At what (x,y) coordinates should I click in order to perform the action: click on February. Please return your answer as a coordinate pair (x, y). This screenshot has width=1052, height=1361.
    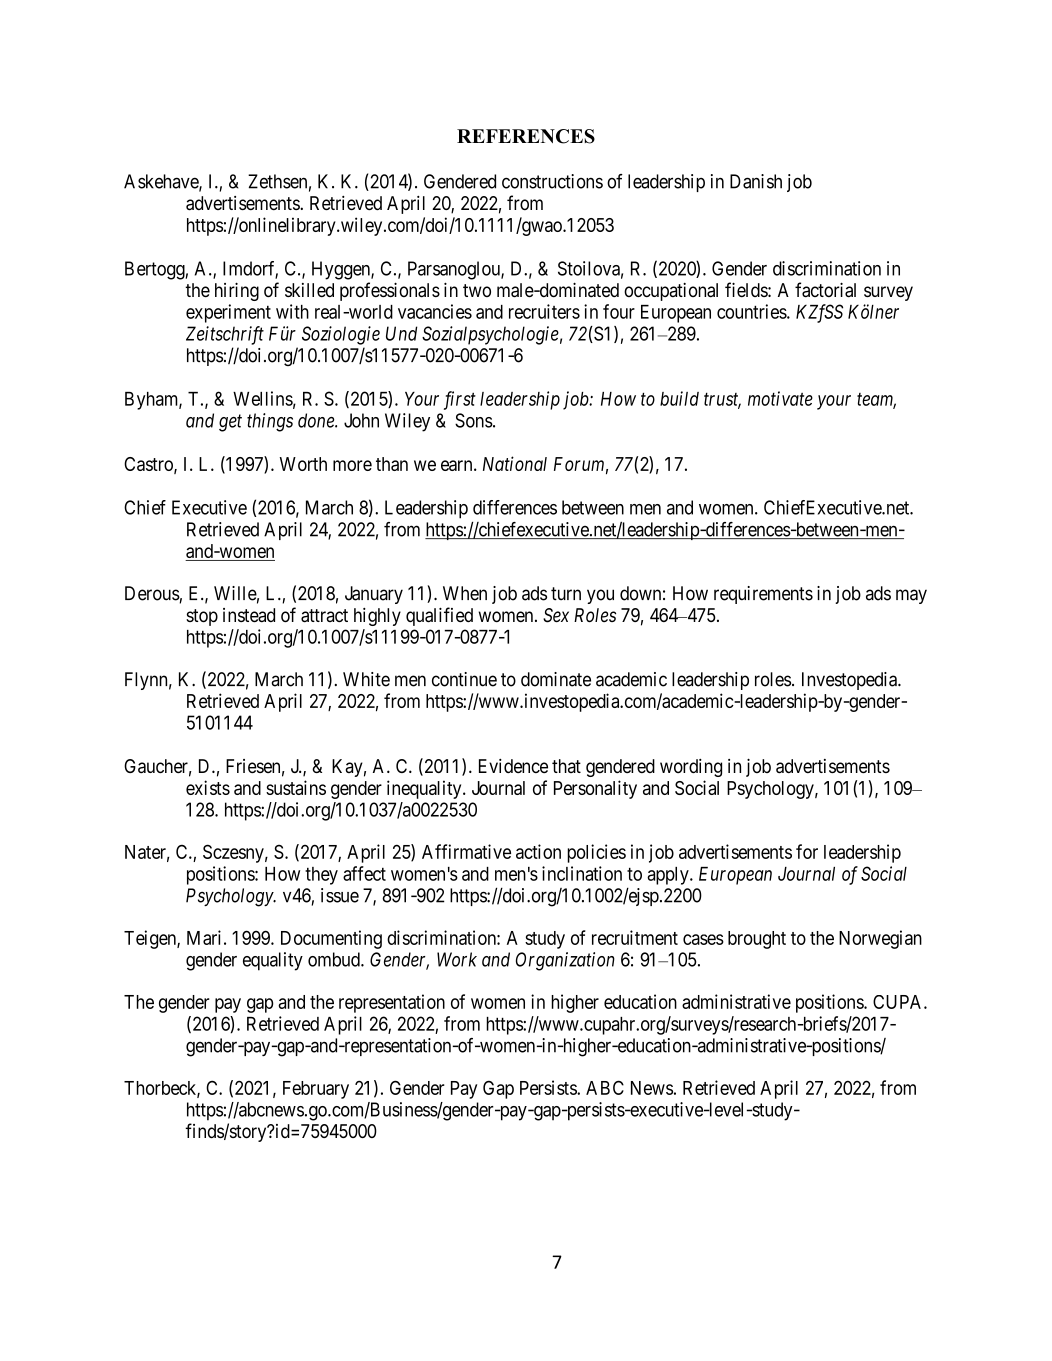
    Looking at the image, I should click on (316, 1090).
